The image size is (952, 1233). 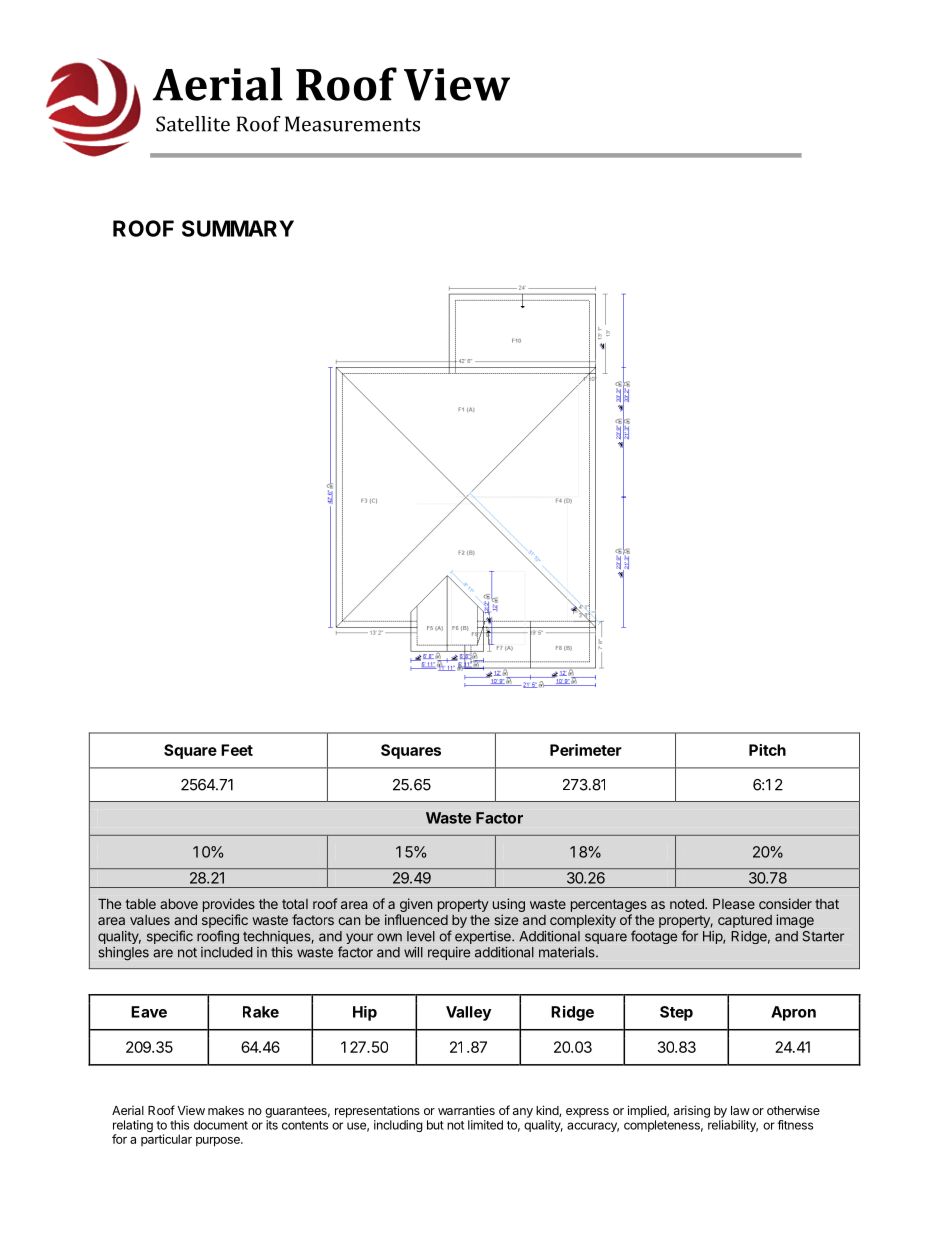 What do you see at coordinates (238, 228) in the page?
I see `SUMMARY` at bounding box center [238, 228].
